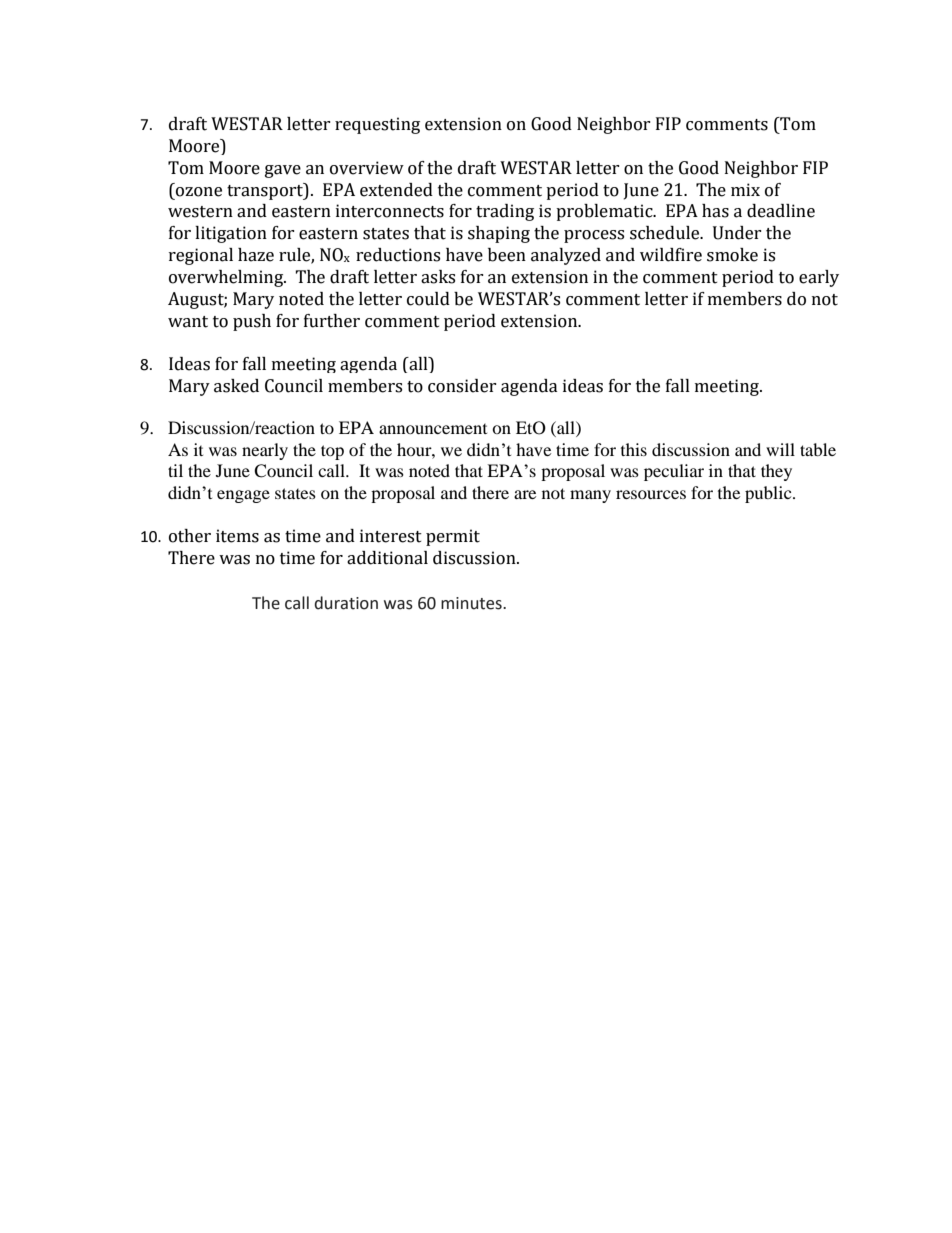 The width and height of the screenshot is (952, 1233). Describe the element at coordinates (346, 603) in the screenshot. I see `duration` at that location.
